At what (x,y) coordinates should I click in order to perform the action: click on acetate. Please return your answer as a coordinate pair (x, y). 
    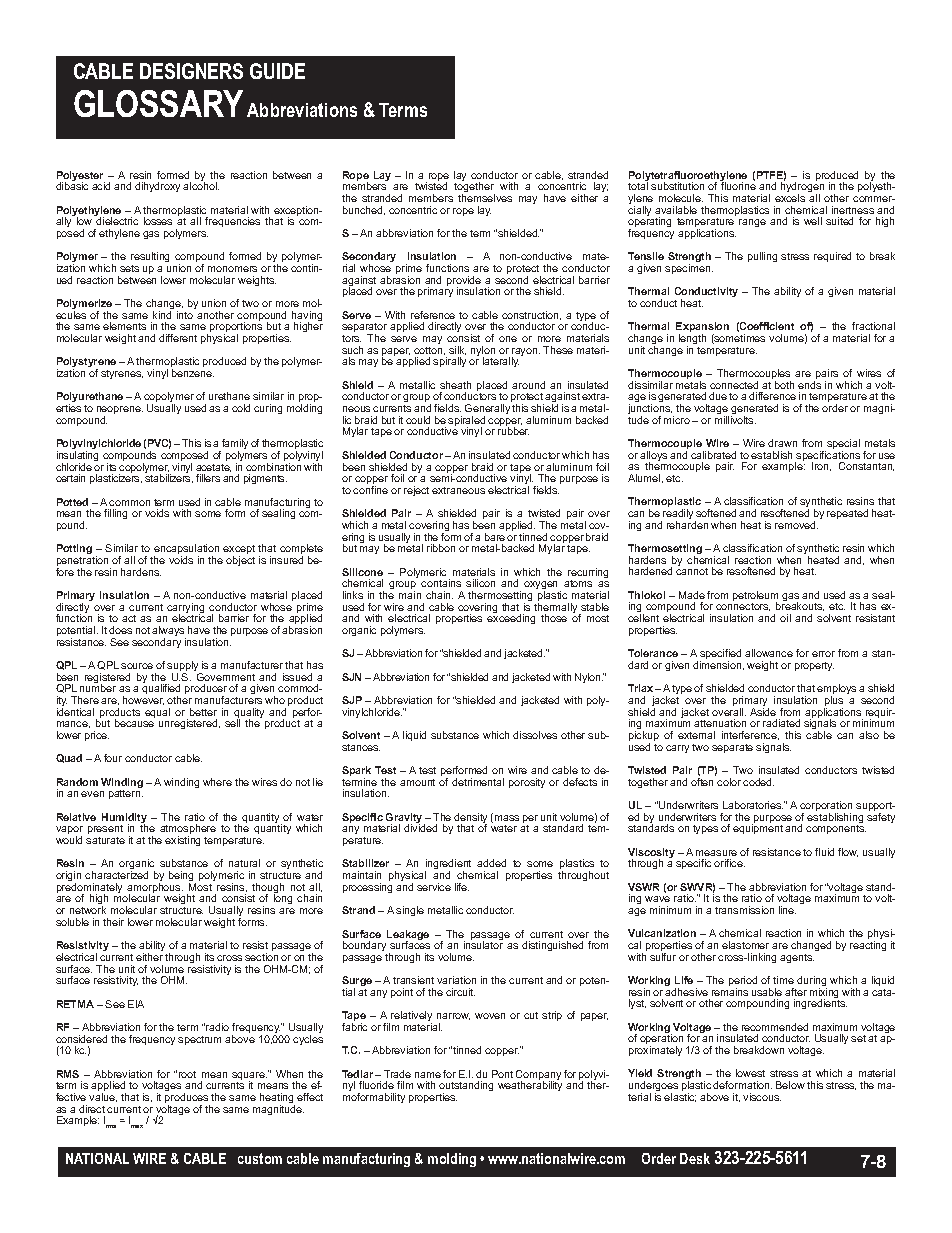
    Looking at the image, I should click on (213, 468).
